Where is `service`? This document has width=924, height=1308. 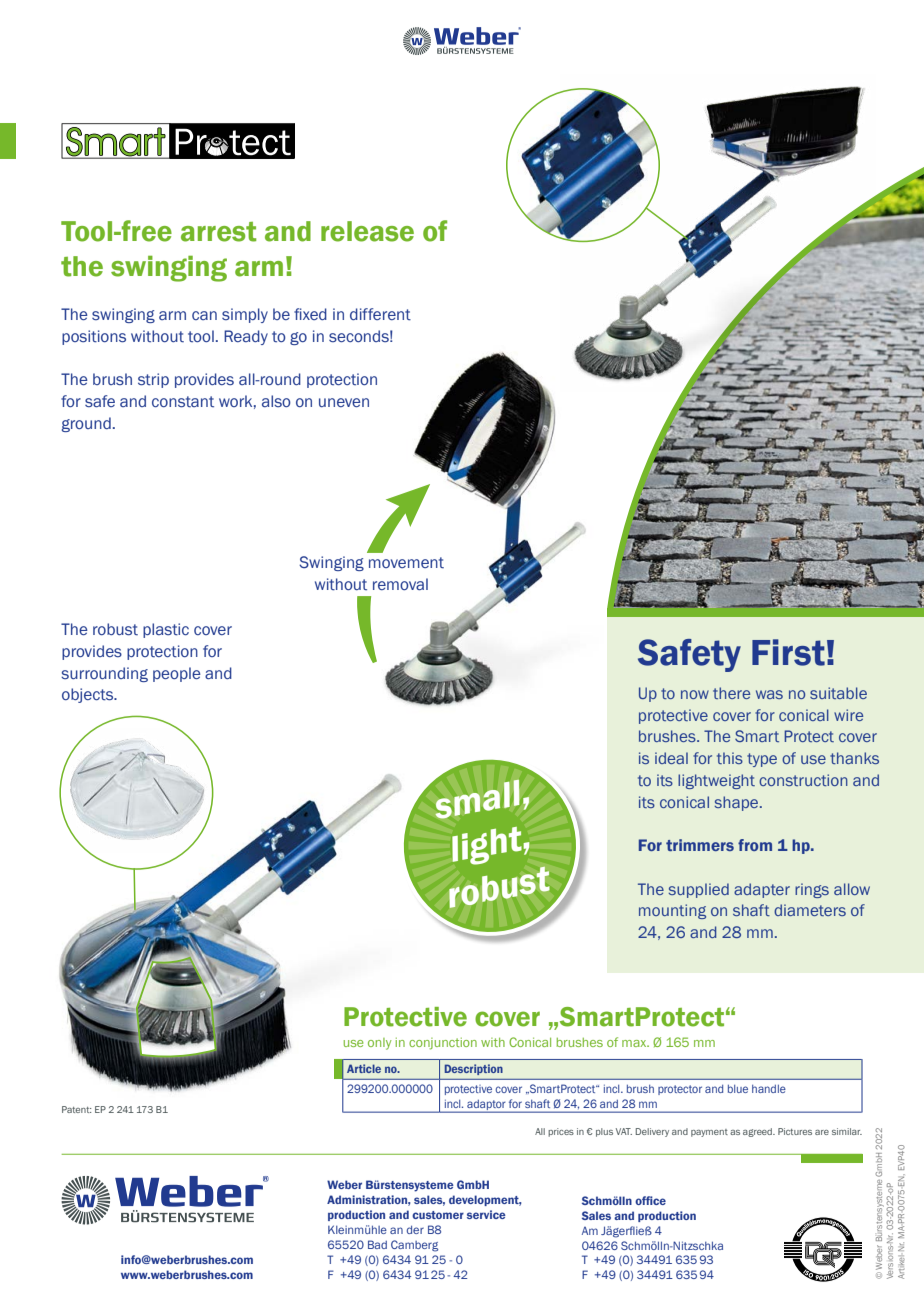 service is located at coordinates (486, 1214).
